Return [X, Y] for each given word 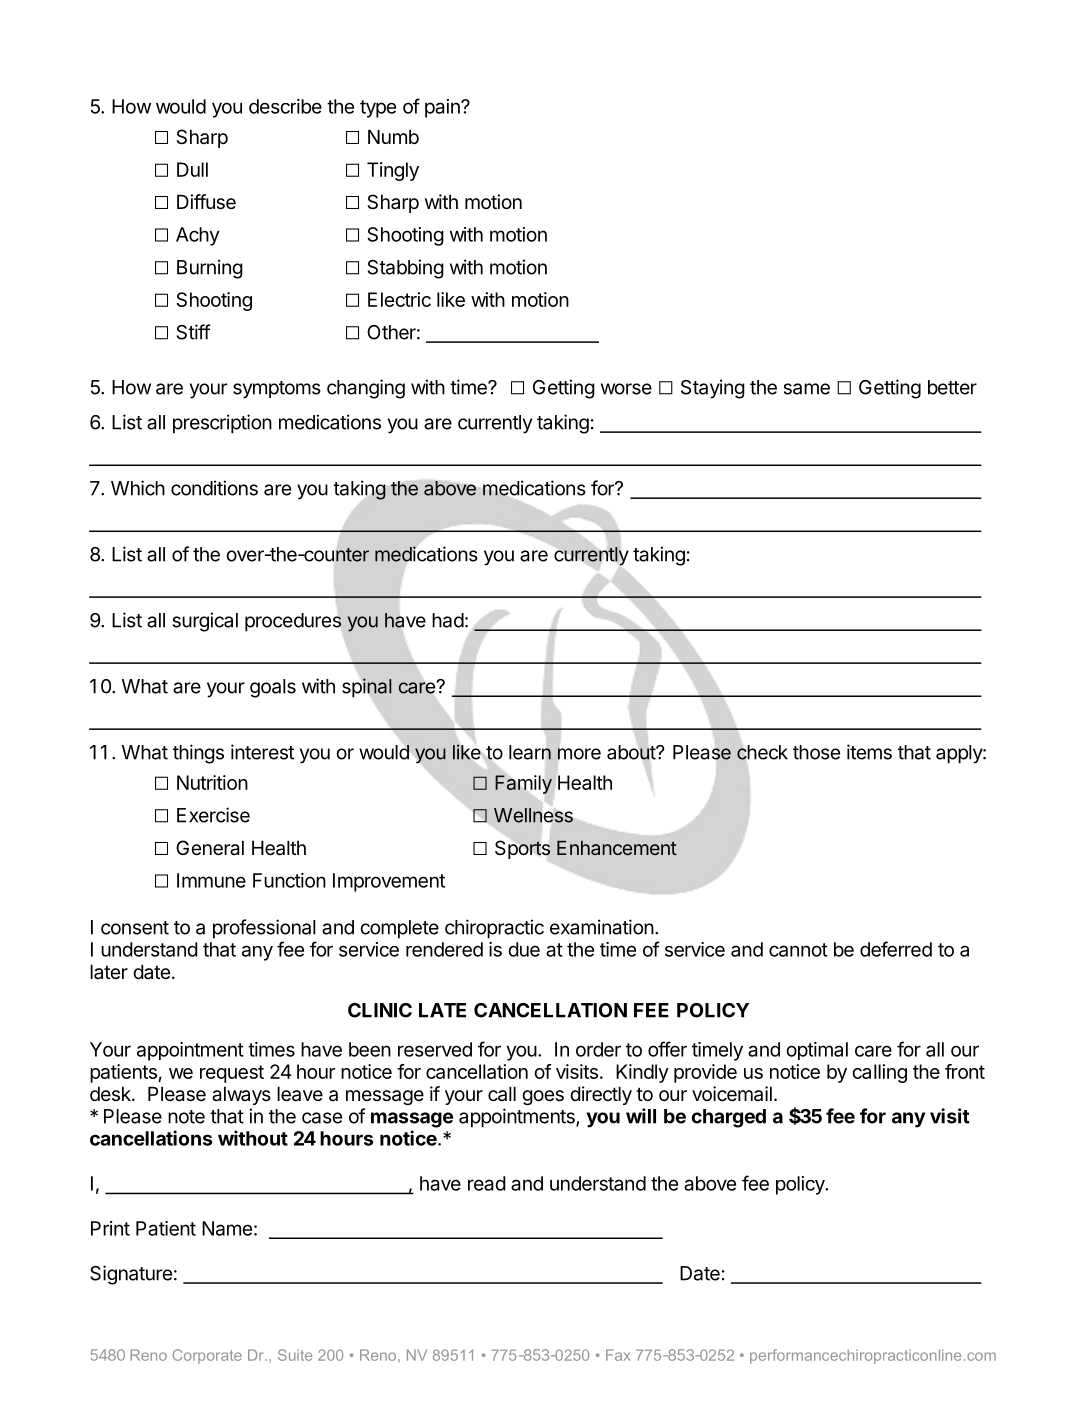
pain [443, 108]
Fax [618, 1355]
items [869, 752]
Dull [192, 169]
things [198, 754]
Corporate [207, 1356]
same [807, 389]
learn [530, 752]
